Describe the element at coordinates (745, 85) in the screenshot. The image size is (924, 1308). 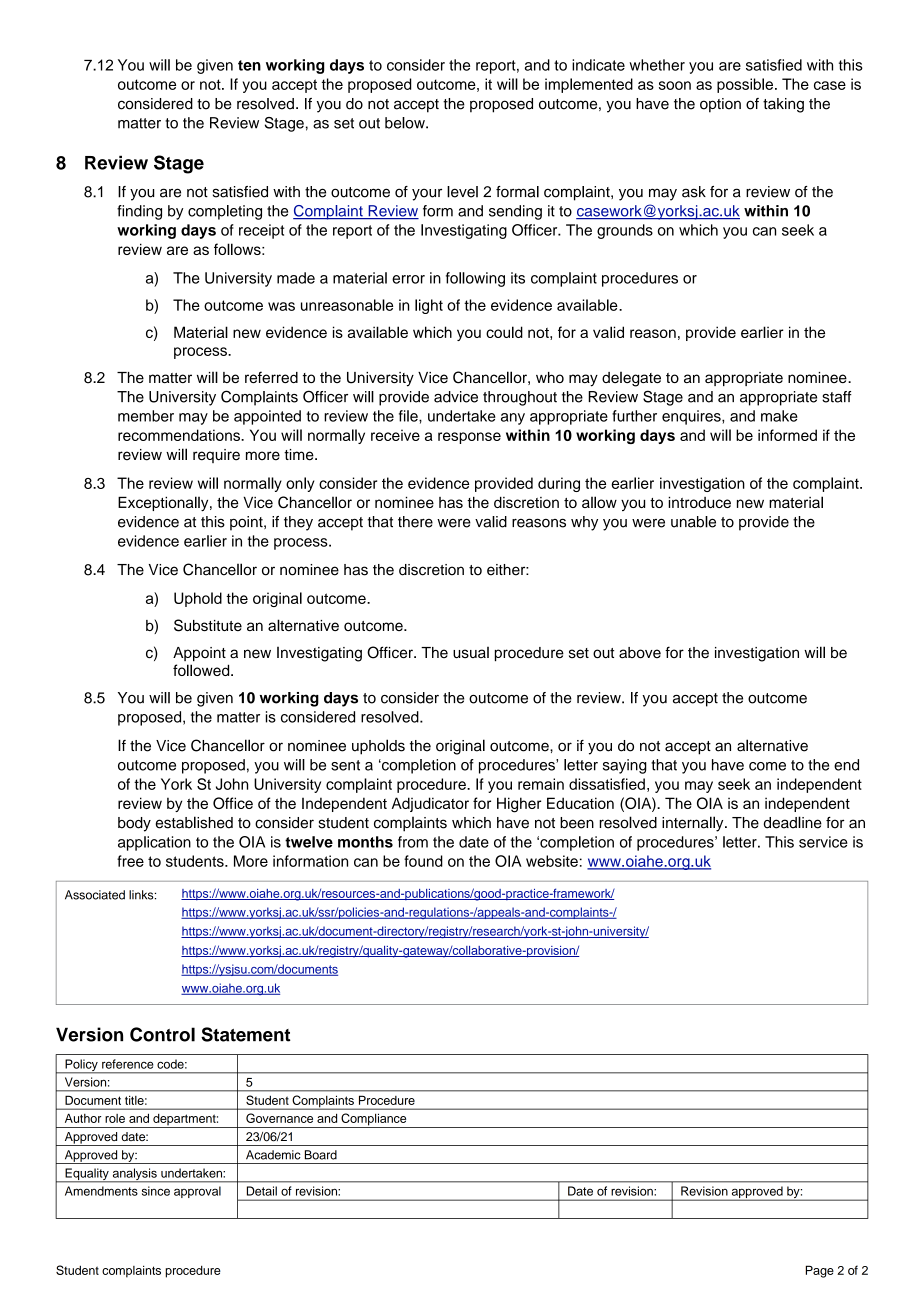
I see `possible` at that location.
